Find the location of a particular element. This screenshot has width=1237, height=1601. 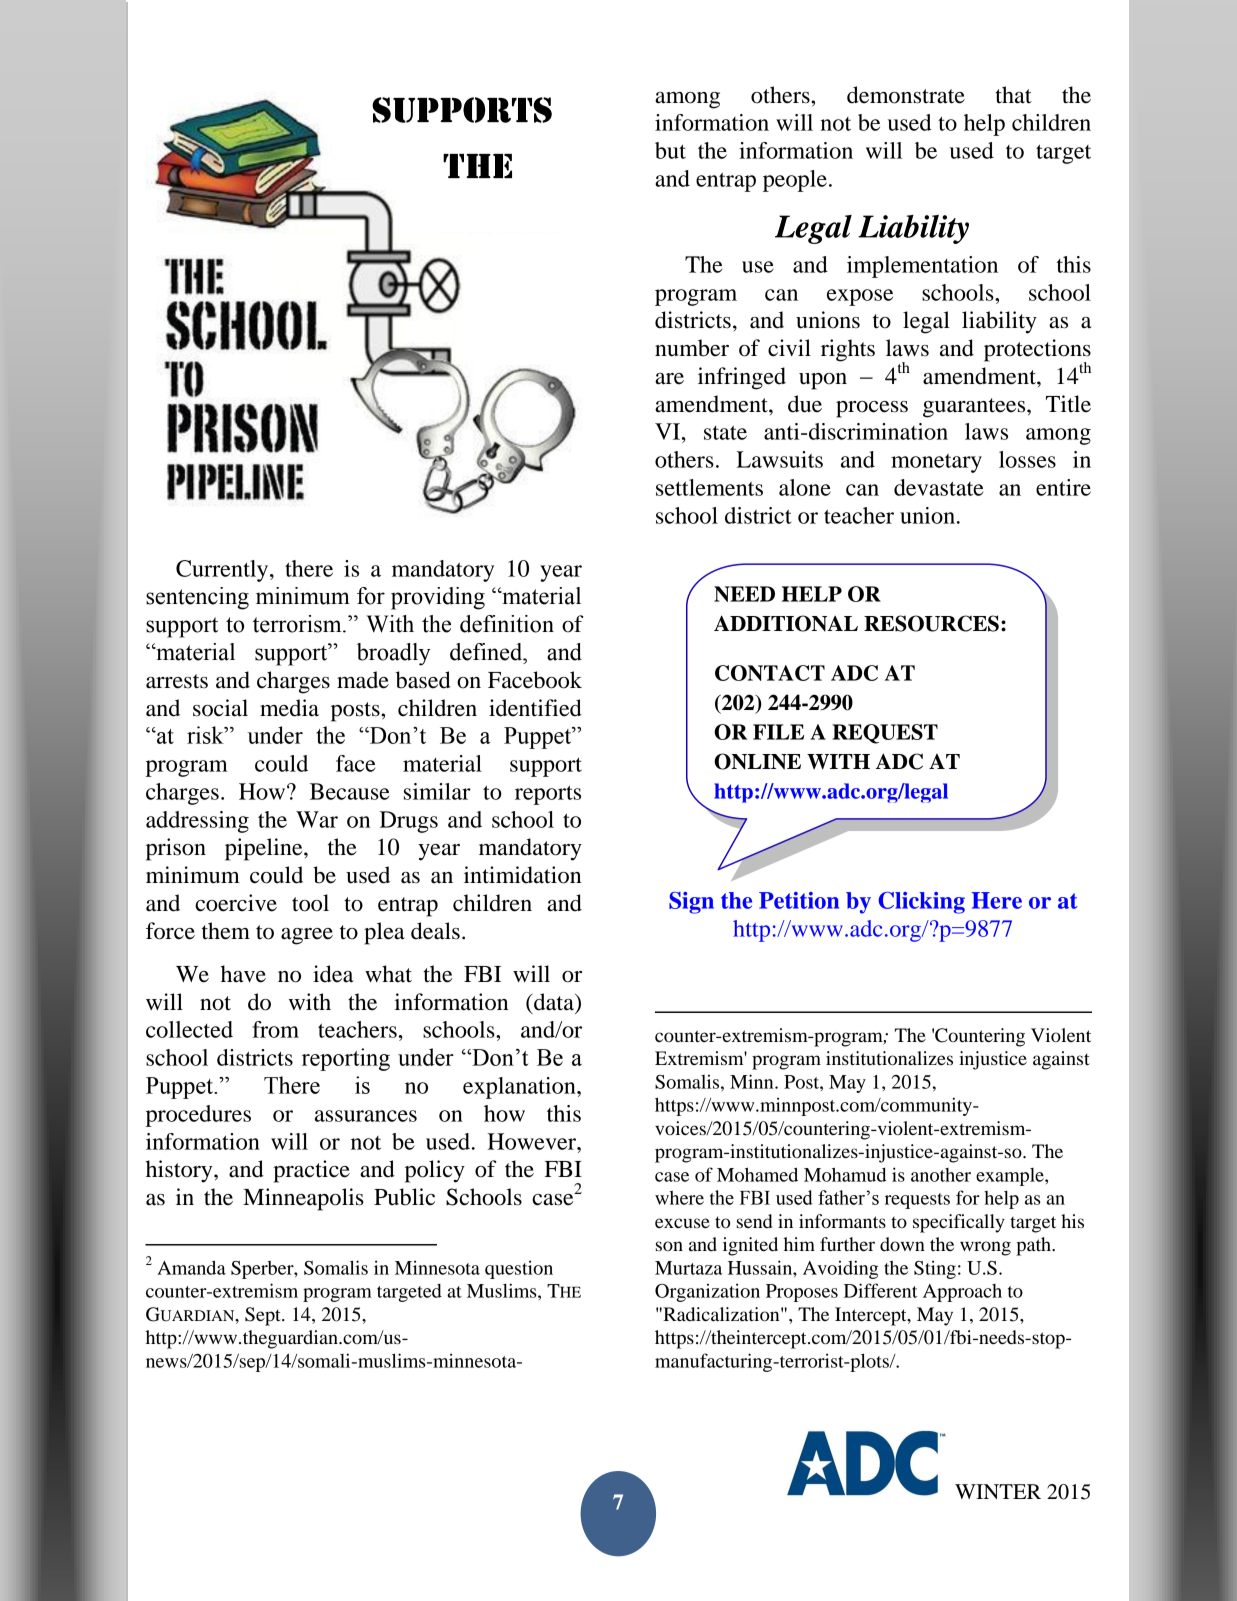

that is located at coordinates (1013, 95).
